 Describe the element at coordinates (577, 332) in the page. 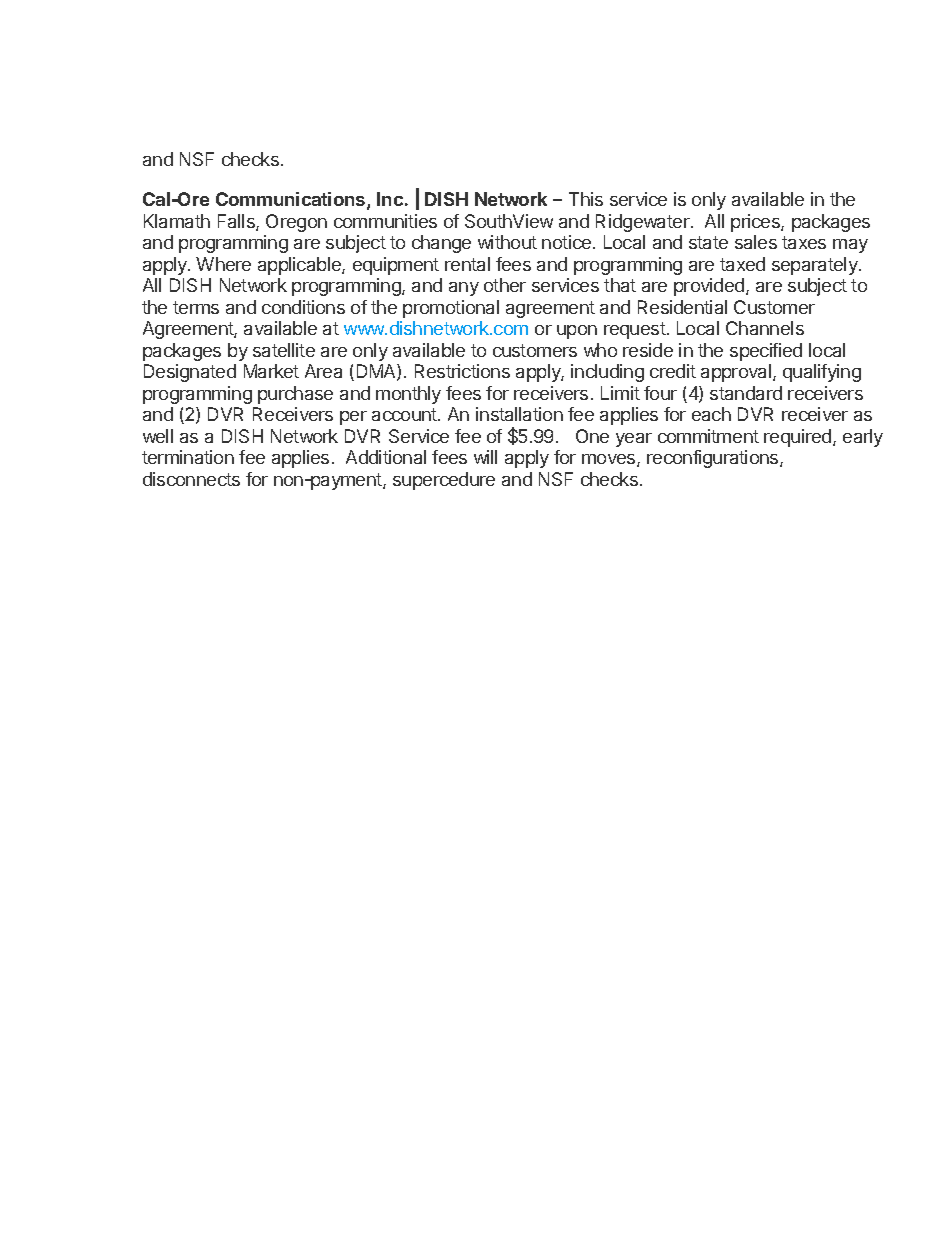

I see `upon` at that location.
